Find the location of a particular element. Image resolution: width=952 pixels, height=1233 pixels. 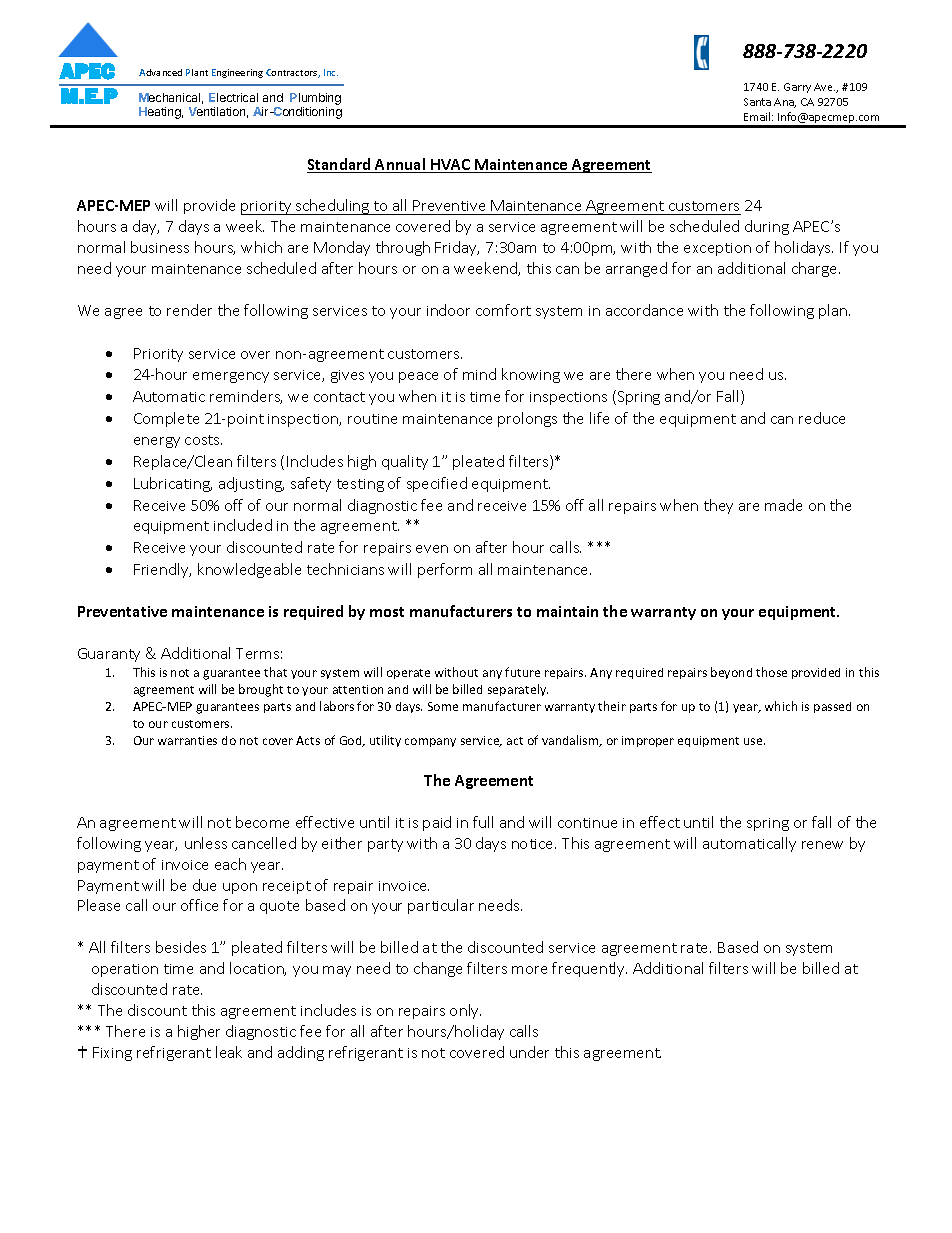

Friendly is located at coordinates (162, 570).
